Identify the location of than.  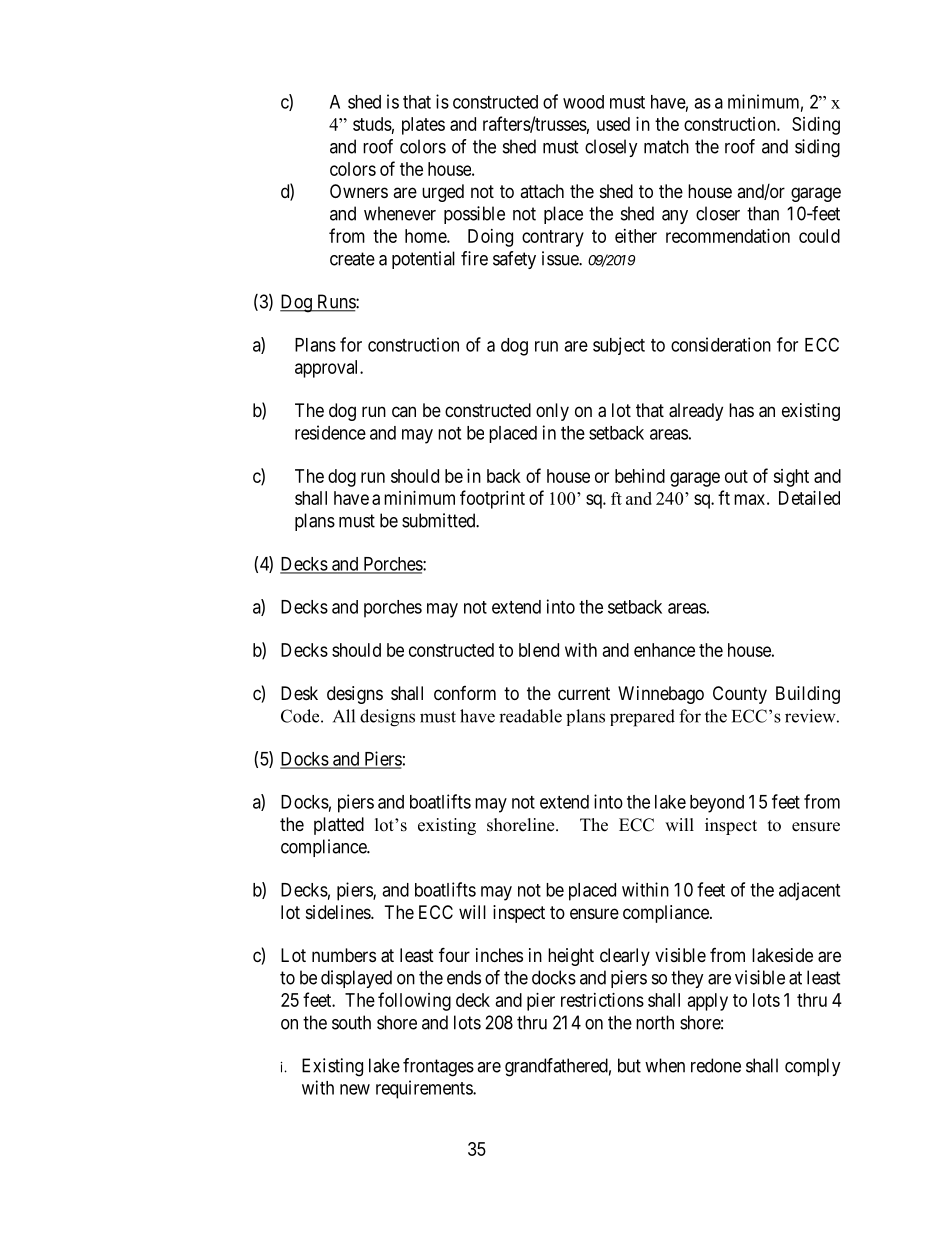
(763, 213).
